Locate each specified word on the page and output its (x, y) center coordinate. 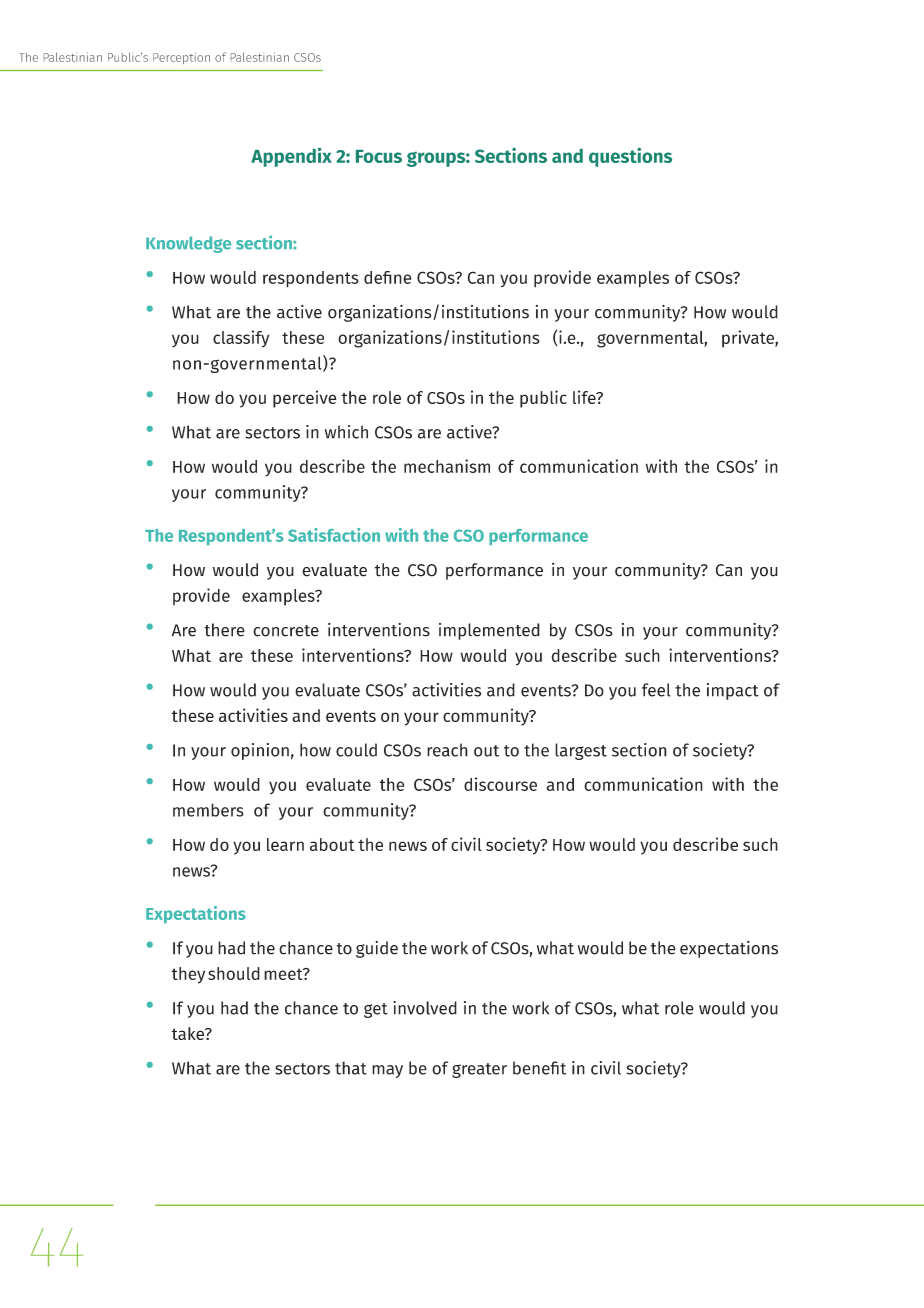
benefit (539, 1068)
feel (656, 690)
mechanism (447, 466)
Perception (181, 58)
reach (447, 750)
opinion (260, 751)
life (585, 397)
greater (479, 1070)
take (188, 1033)
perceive (304, 399)
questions (630, 157)
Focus (379, 156)
